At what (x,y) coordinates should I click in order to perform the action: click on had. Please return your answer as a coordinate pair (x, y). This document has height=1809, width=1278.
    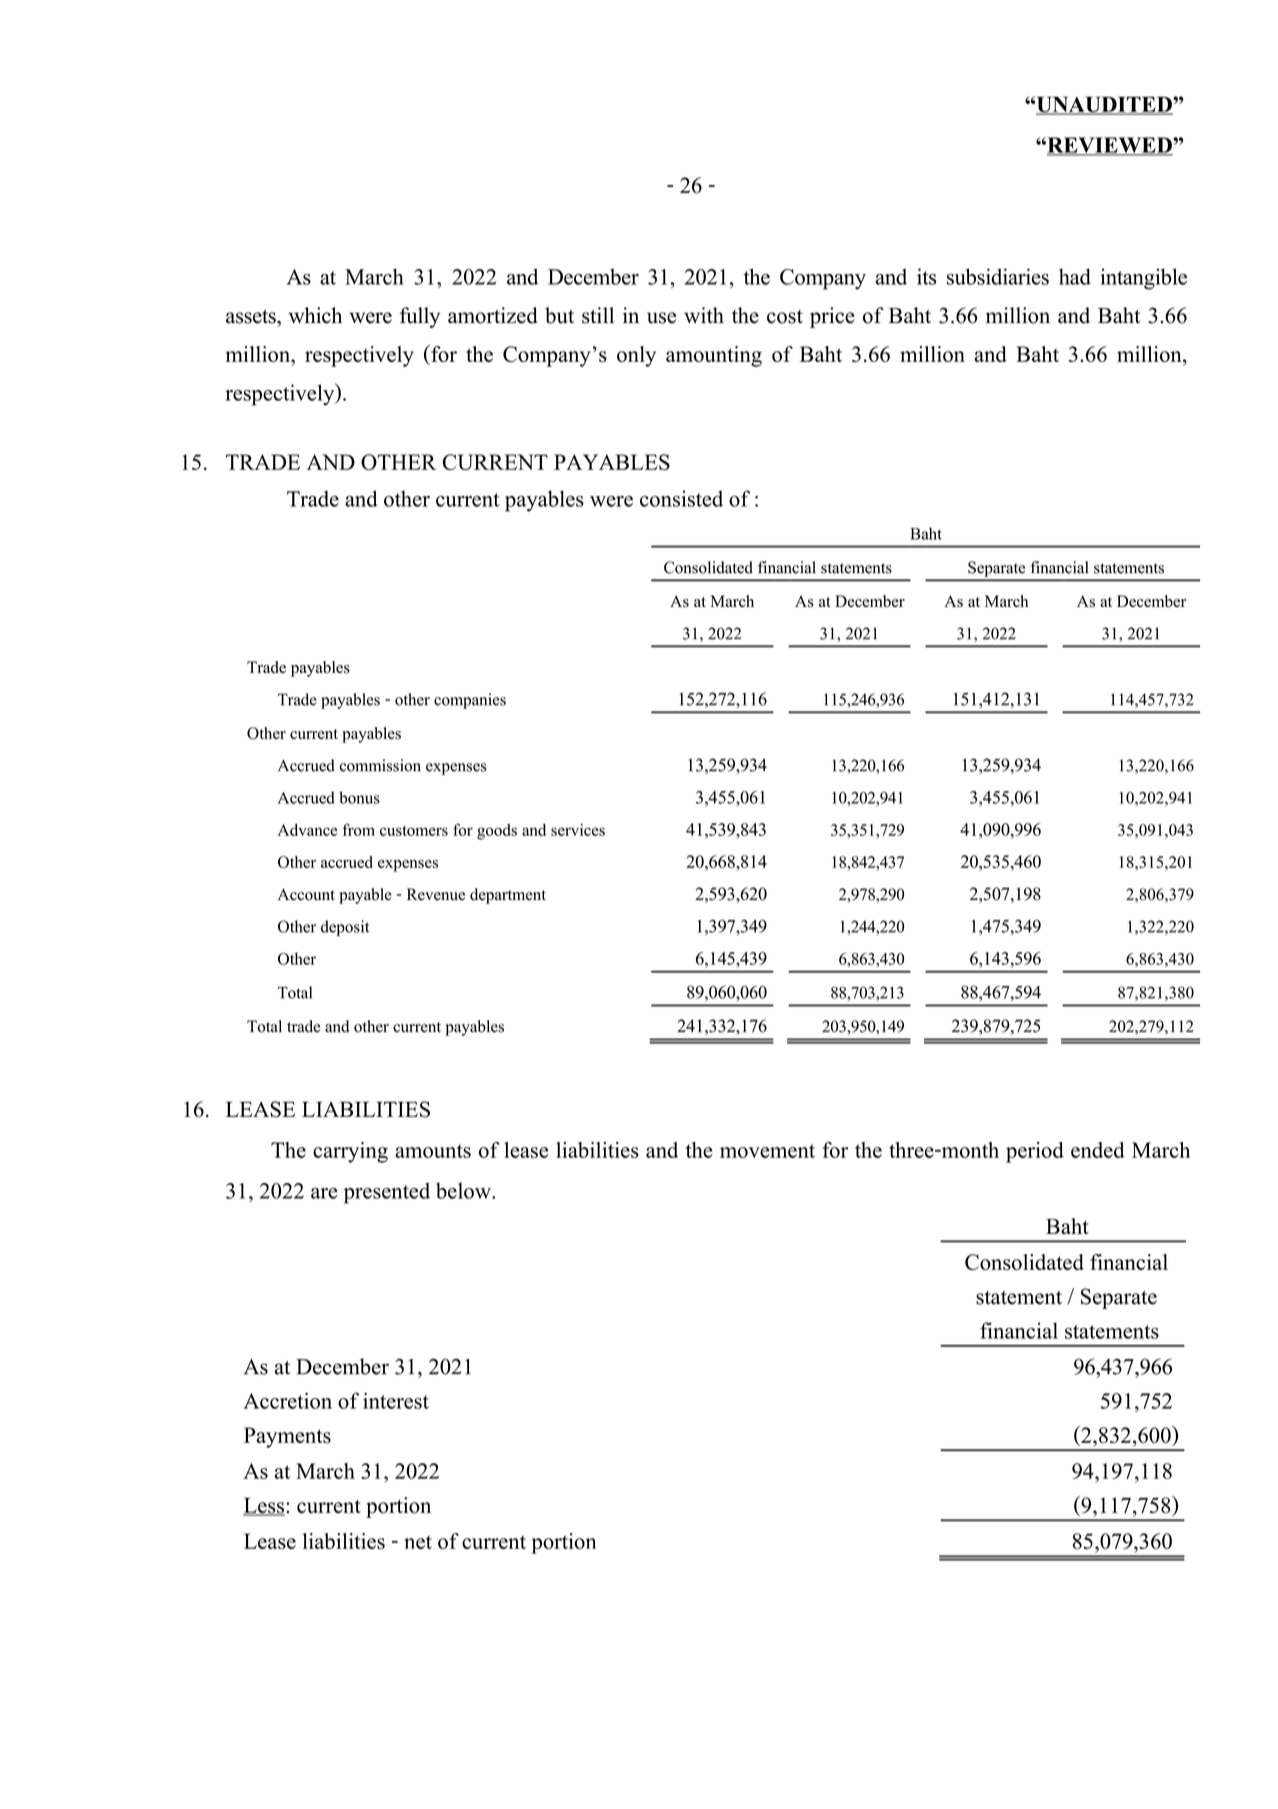
    Looking at the image, I should click on (1075, 276).
